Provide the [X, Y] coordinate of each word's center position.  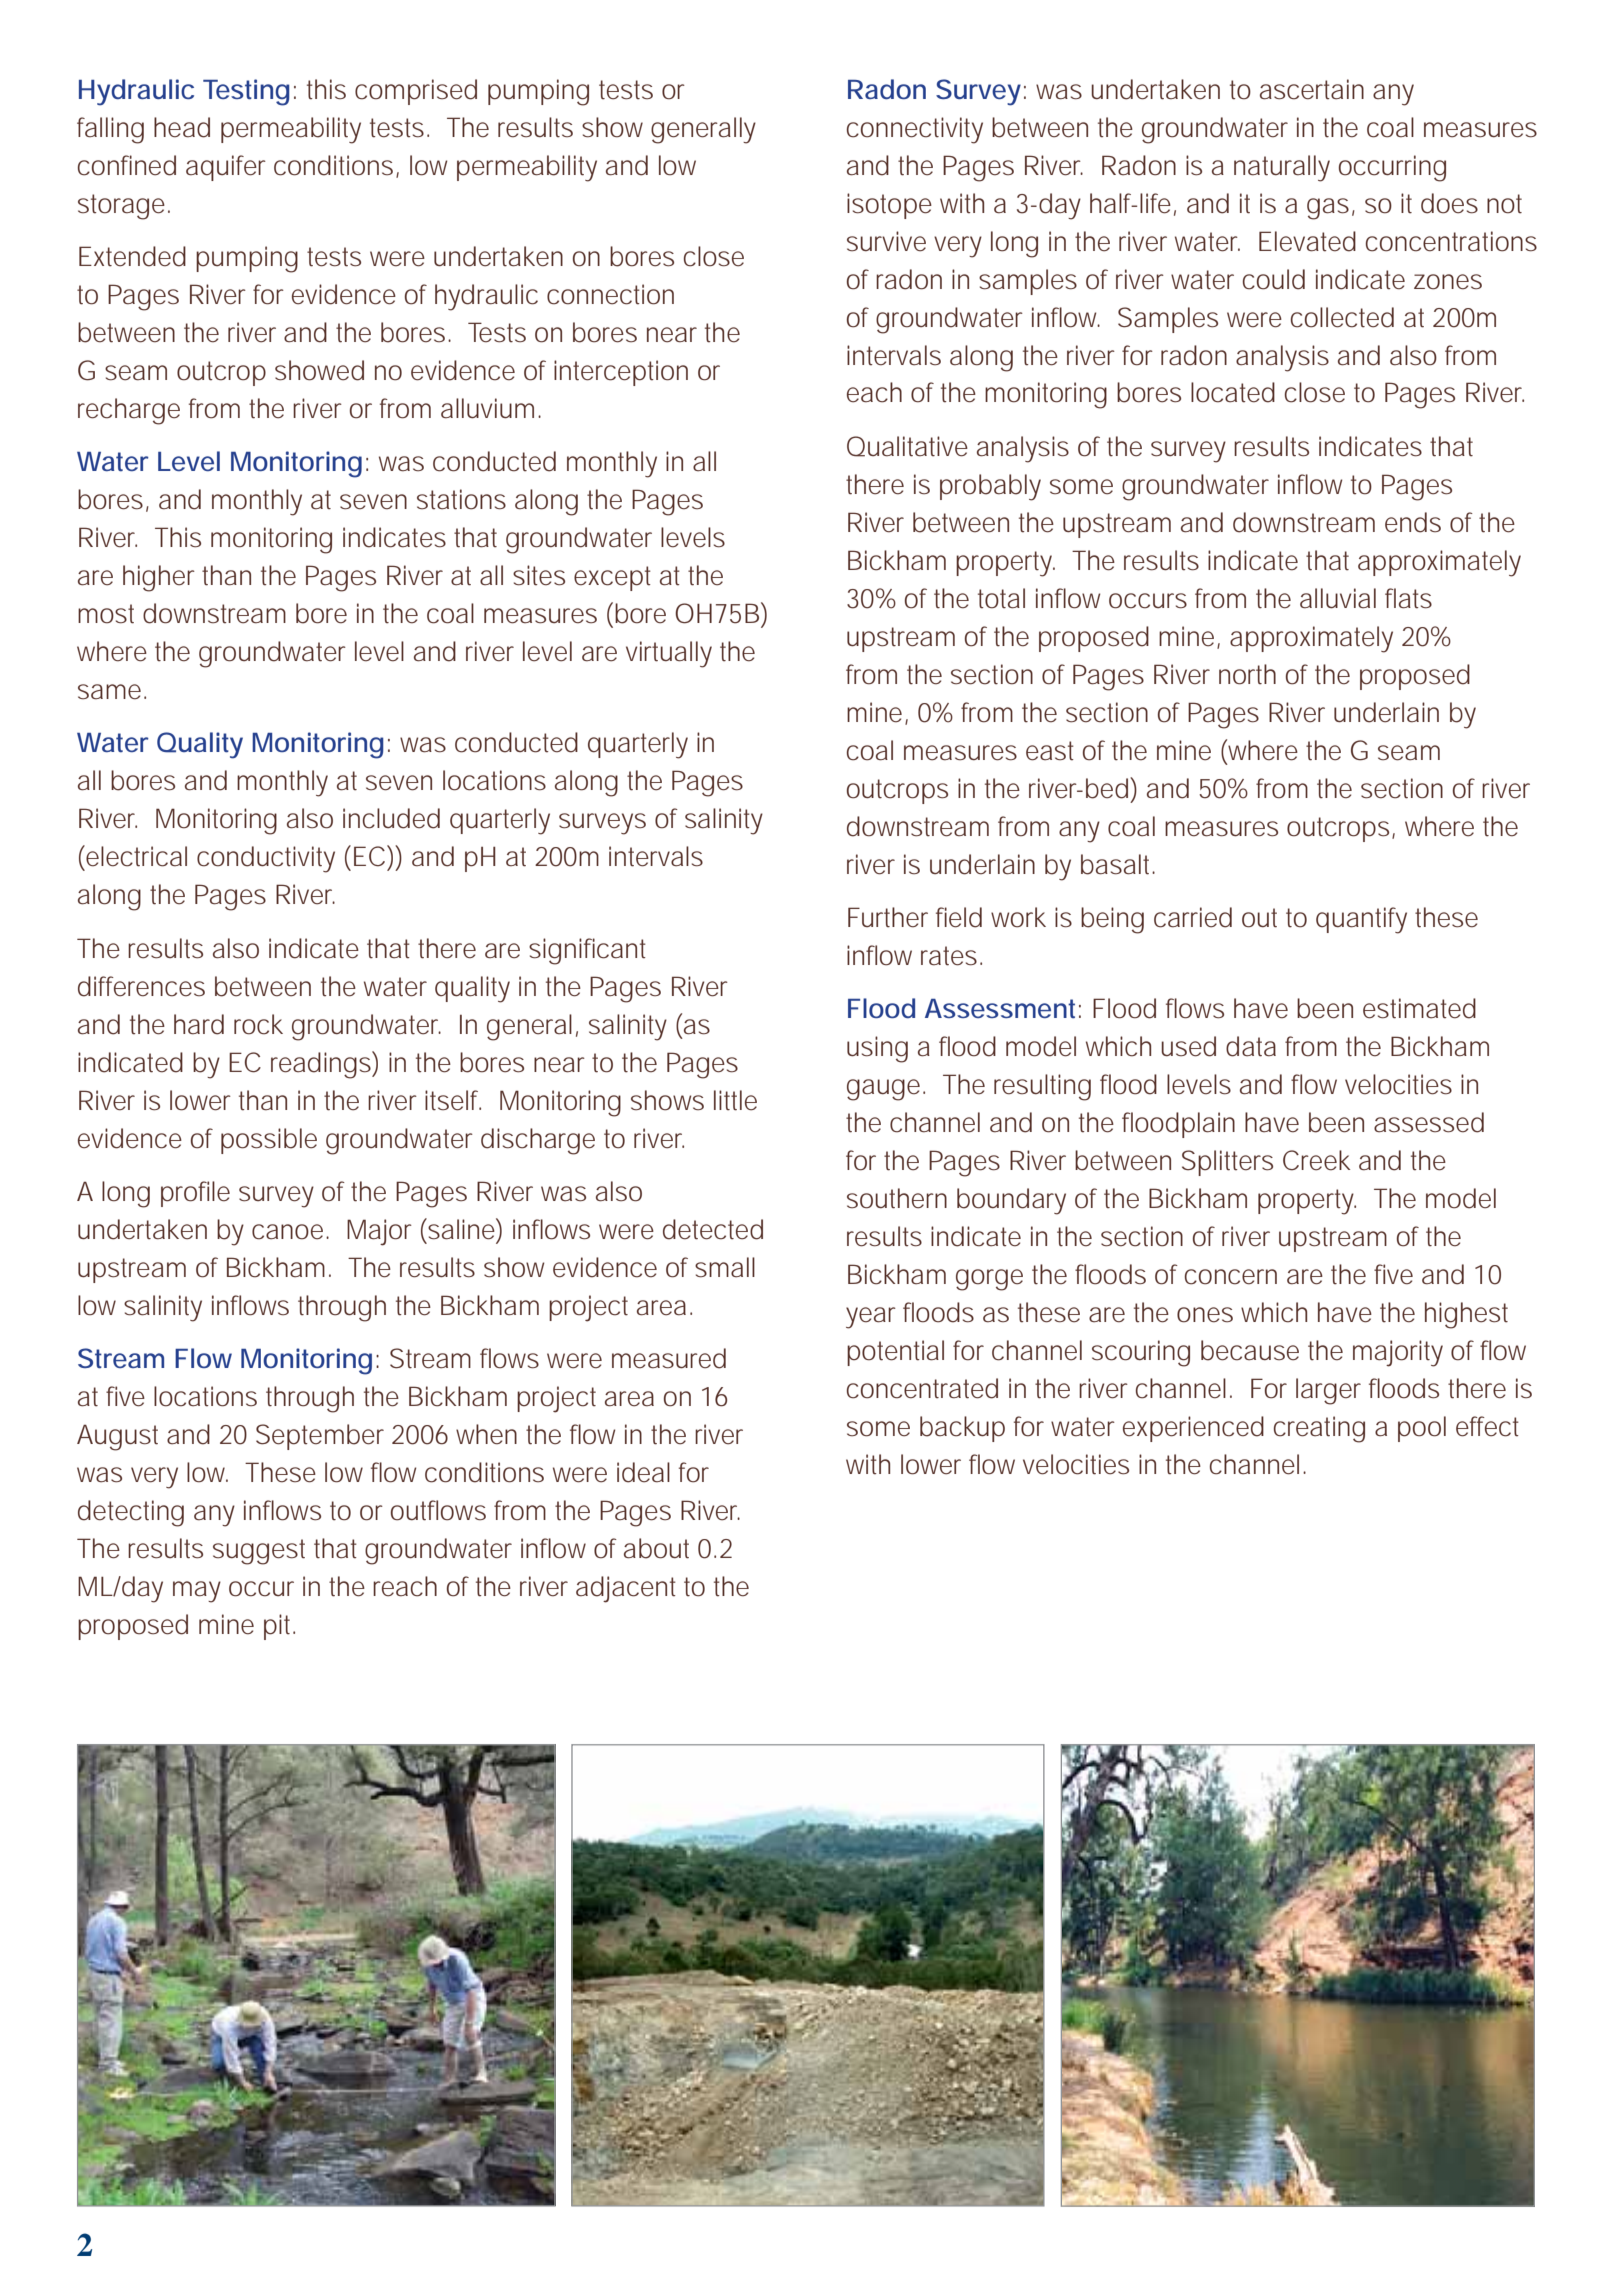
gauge [883, 1090]
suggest [259, 1552]
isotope [889, 206]
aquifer [226, 168]
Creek [1316, 1160]
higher [159, 578]
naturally [1282, 168]
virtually [669, 654]
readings [321, 1065]
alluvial [1338, 598]
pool [1422, 1429]
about [656, 1548]
